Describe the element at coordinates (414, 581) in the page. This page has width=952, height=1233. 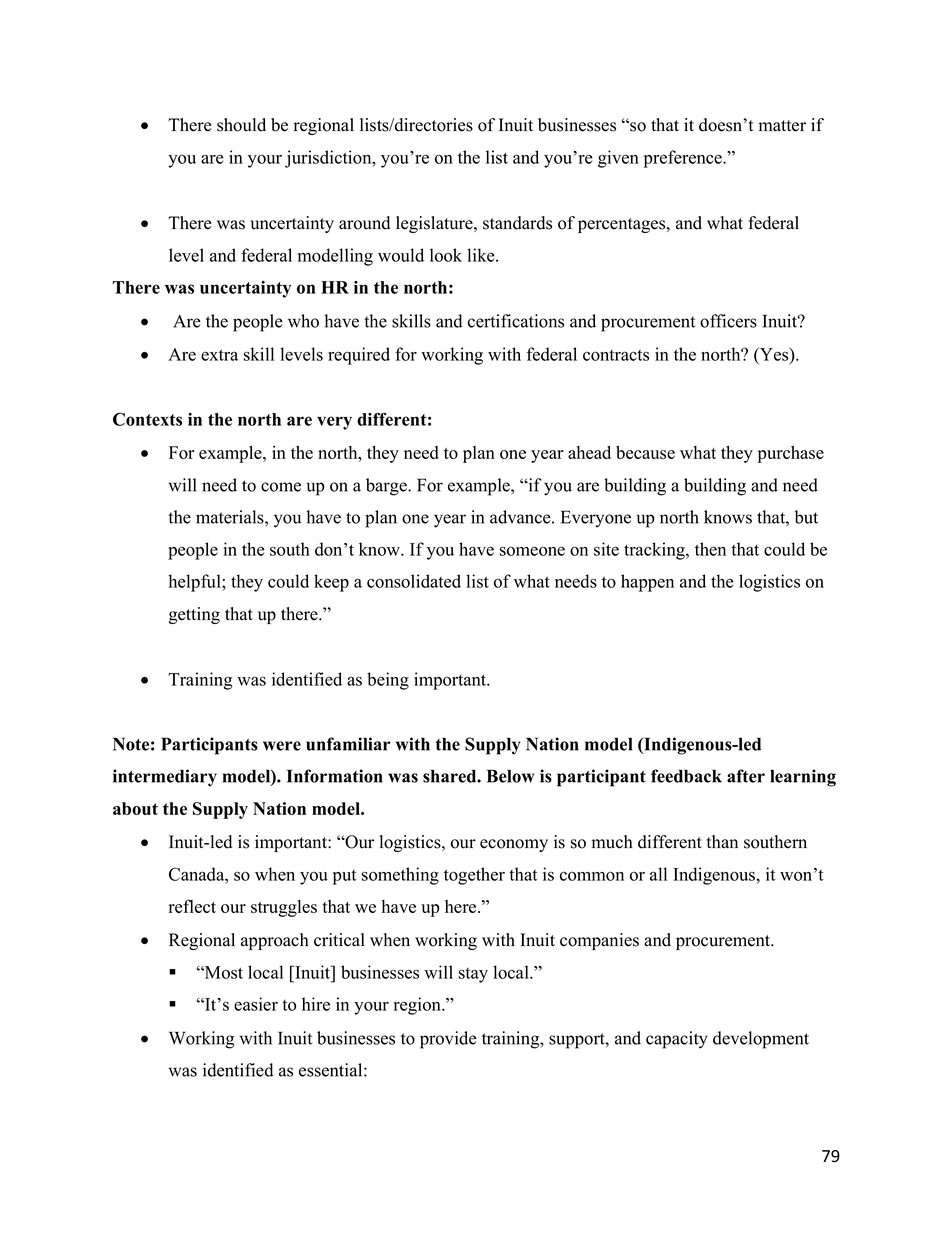
I see `consolidated` at that location.
